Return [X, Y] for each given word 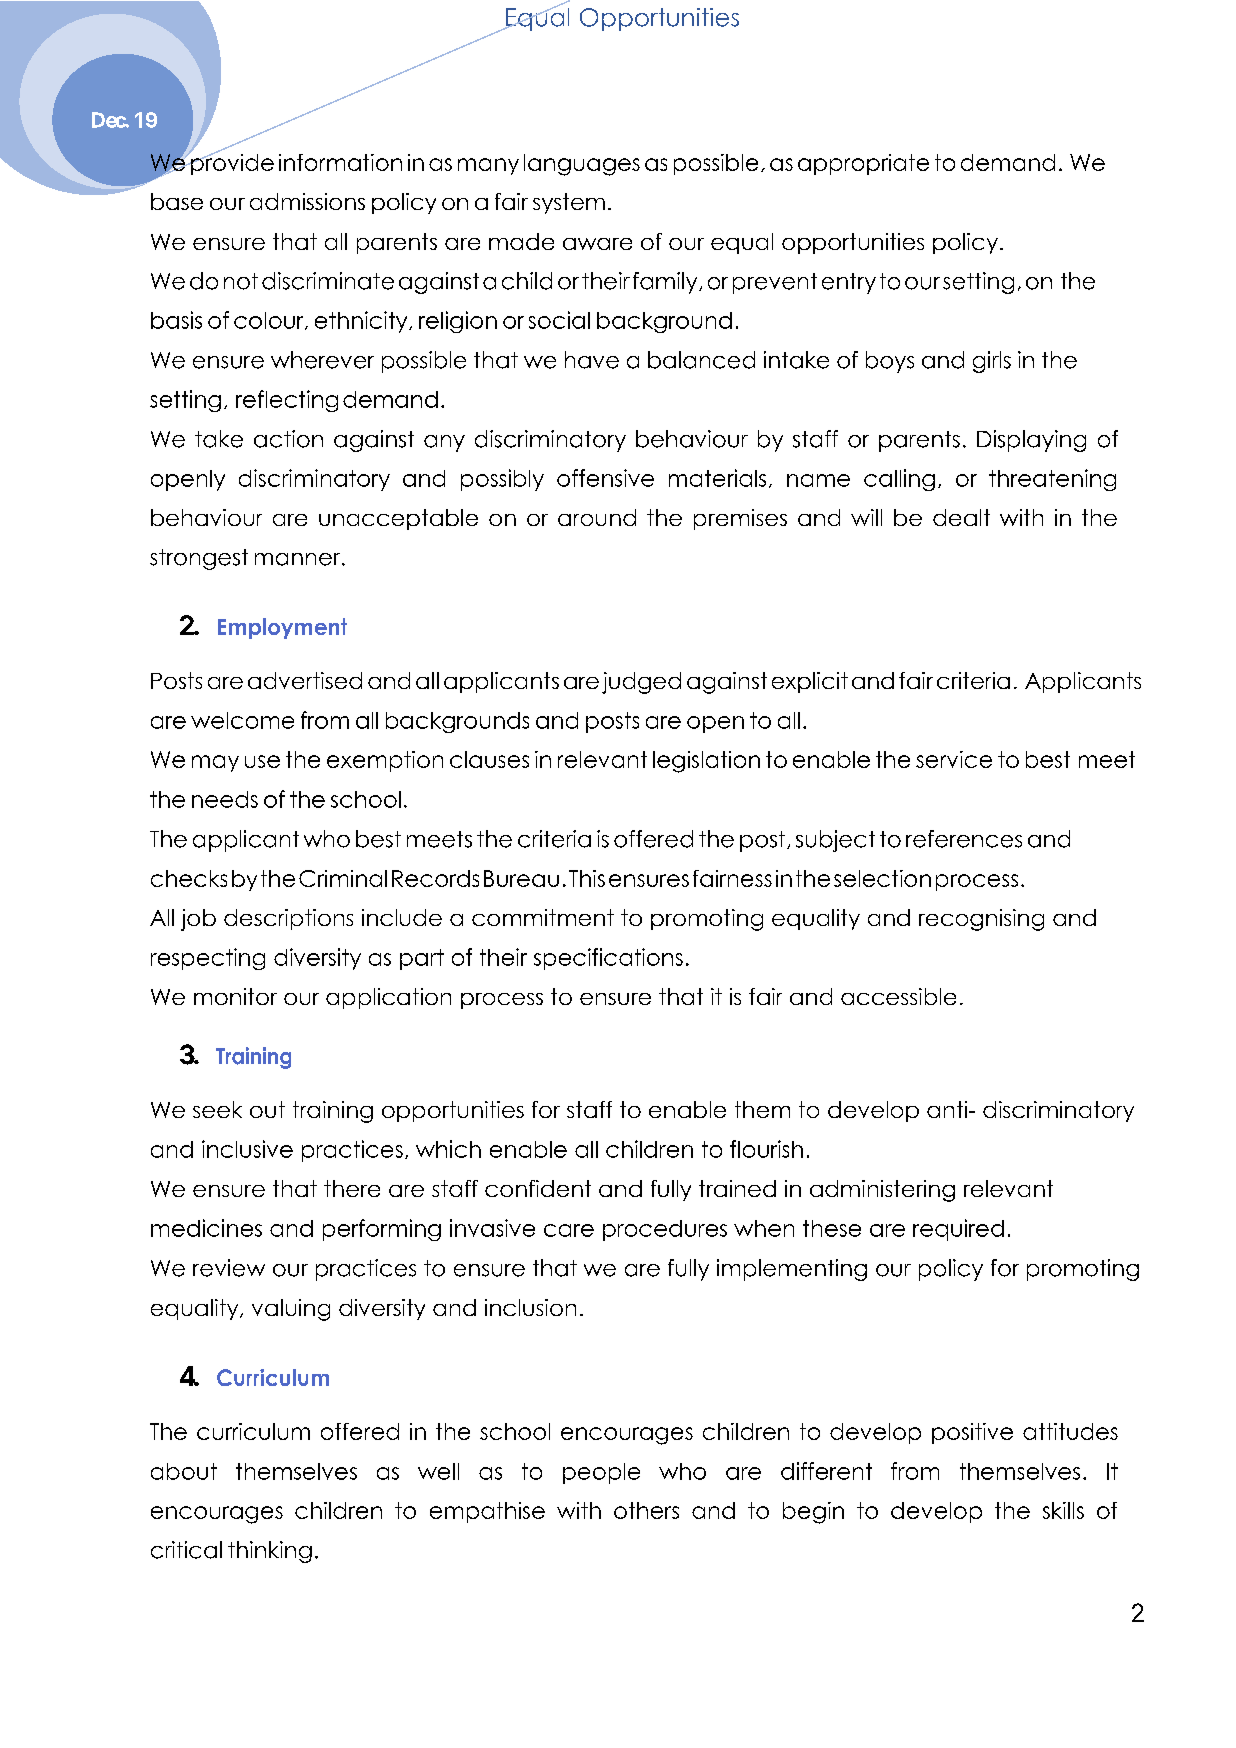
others [646, 1510]
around [597, 517]
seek [217, 1109]
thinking [270, 1552]
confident [538, 1188]
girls [992, 362]
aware [597, 244]
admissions [307, 201]
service [954, 759]
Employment [282, 628]
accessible [898, 996]
